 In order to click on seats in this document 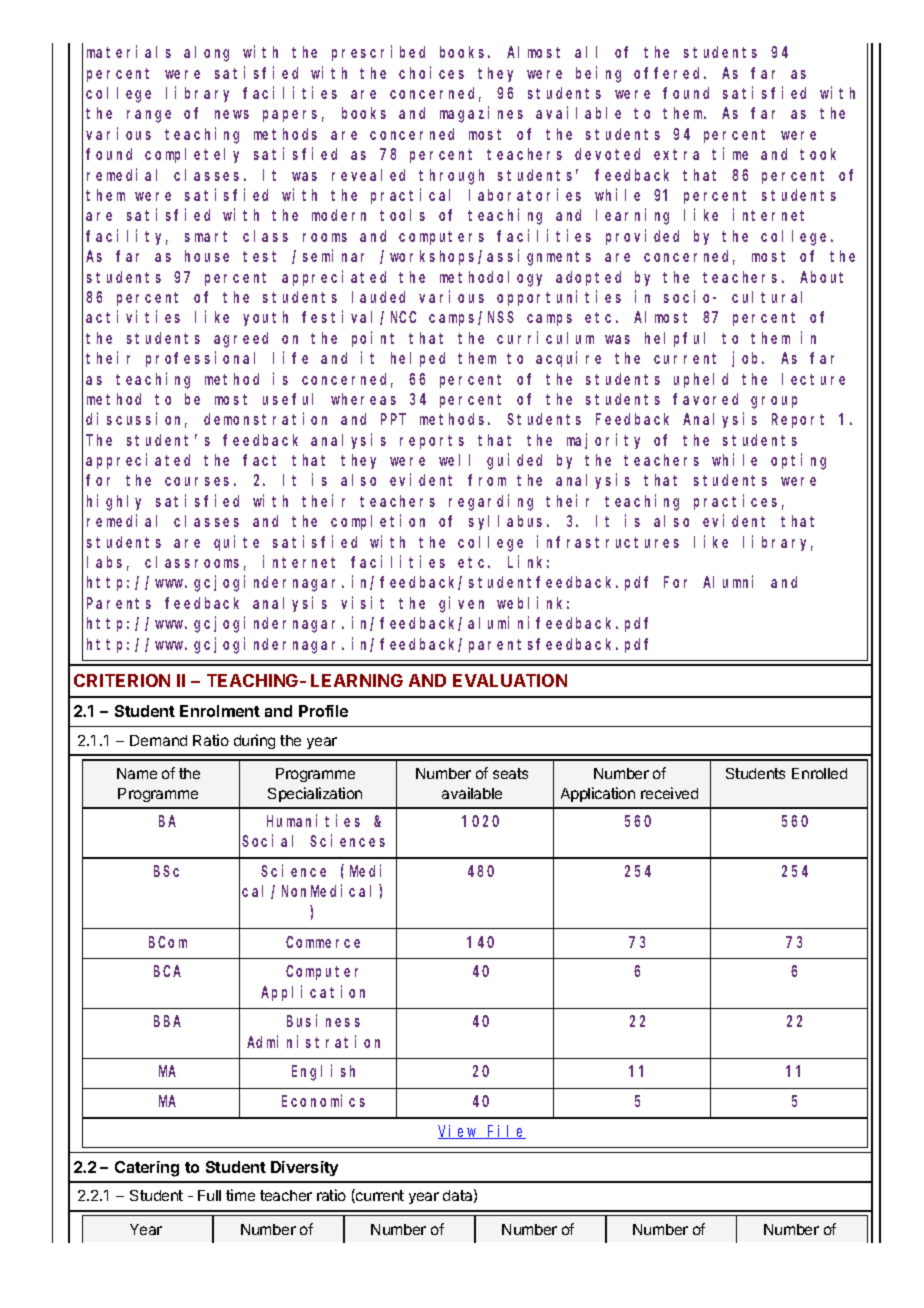, I will do `click(510, 773)`.
